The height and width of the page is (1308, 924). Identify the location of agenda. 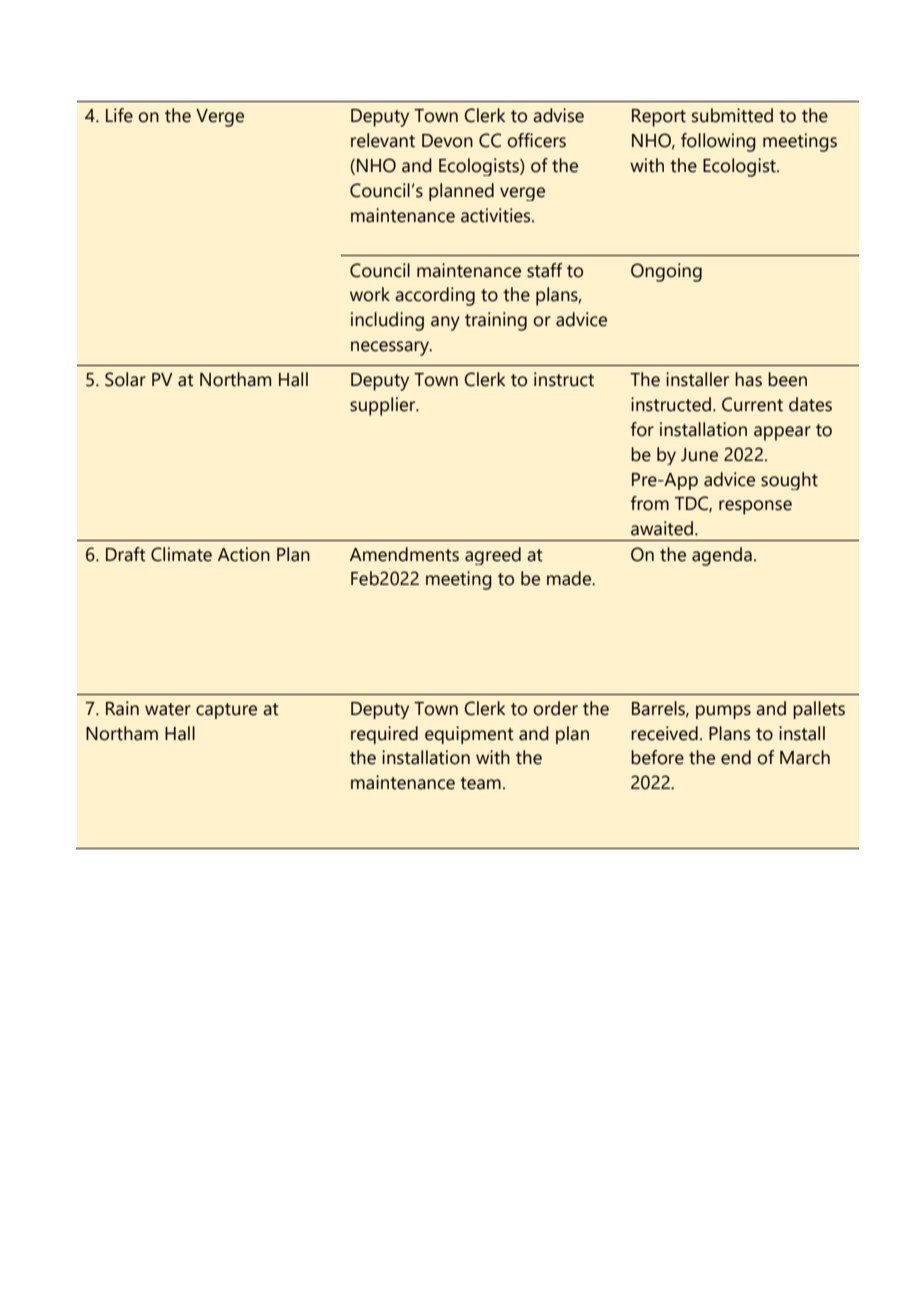
(722, 556).
